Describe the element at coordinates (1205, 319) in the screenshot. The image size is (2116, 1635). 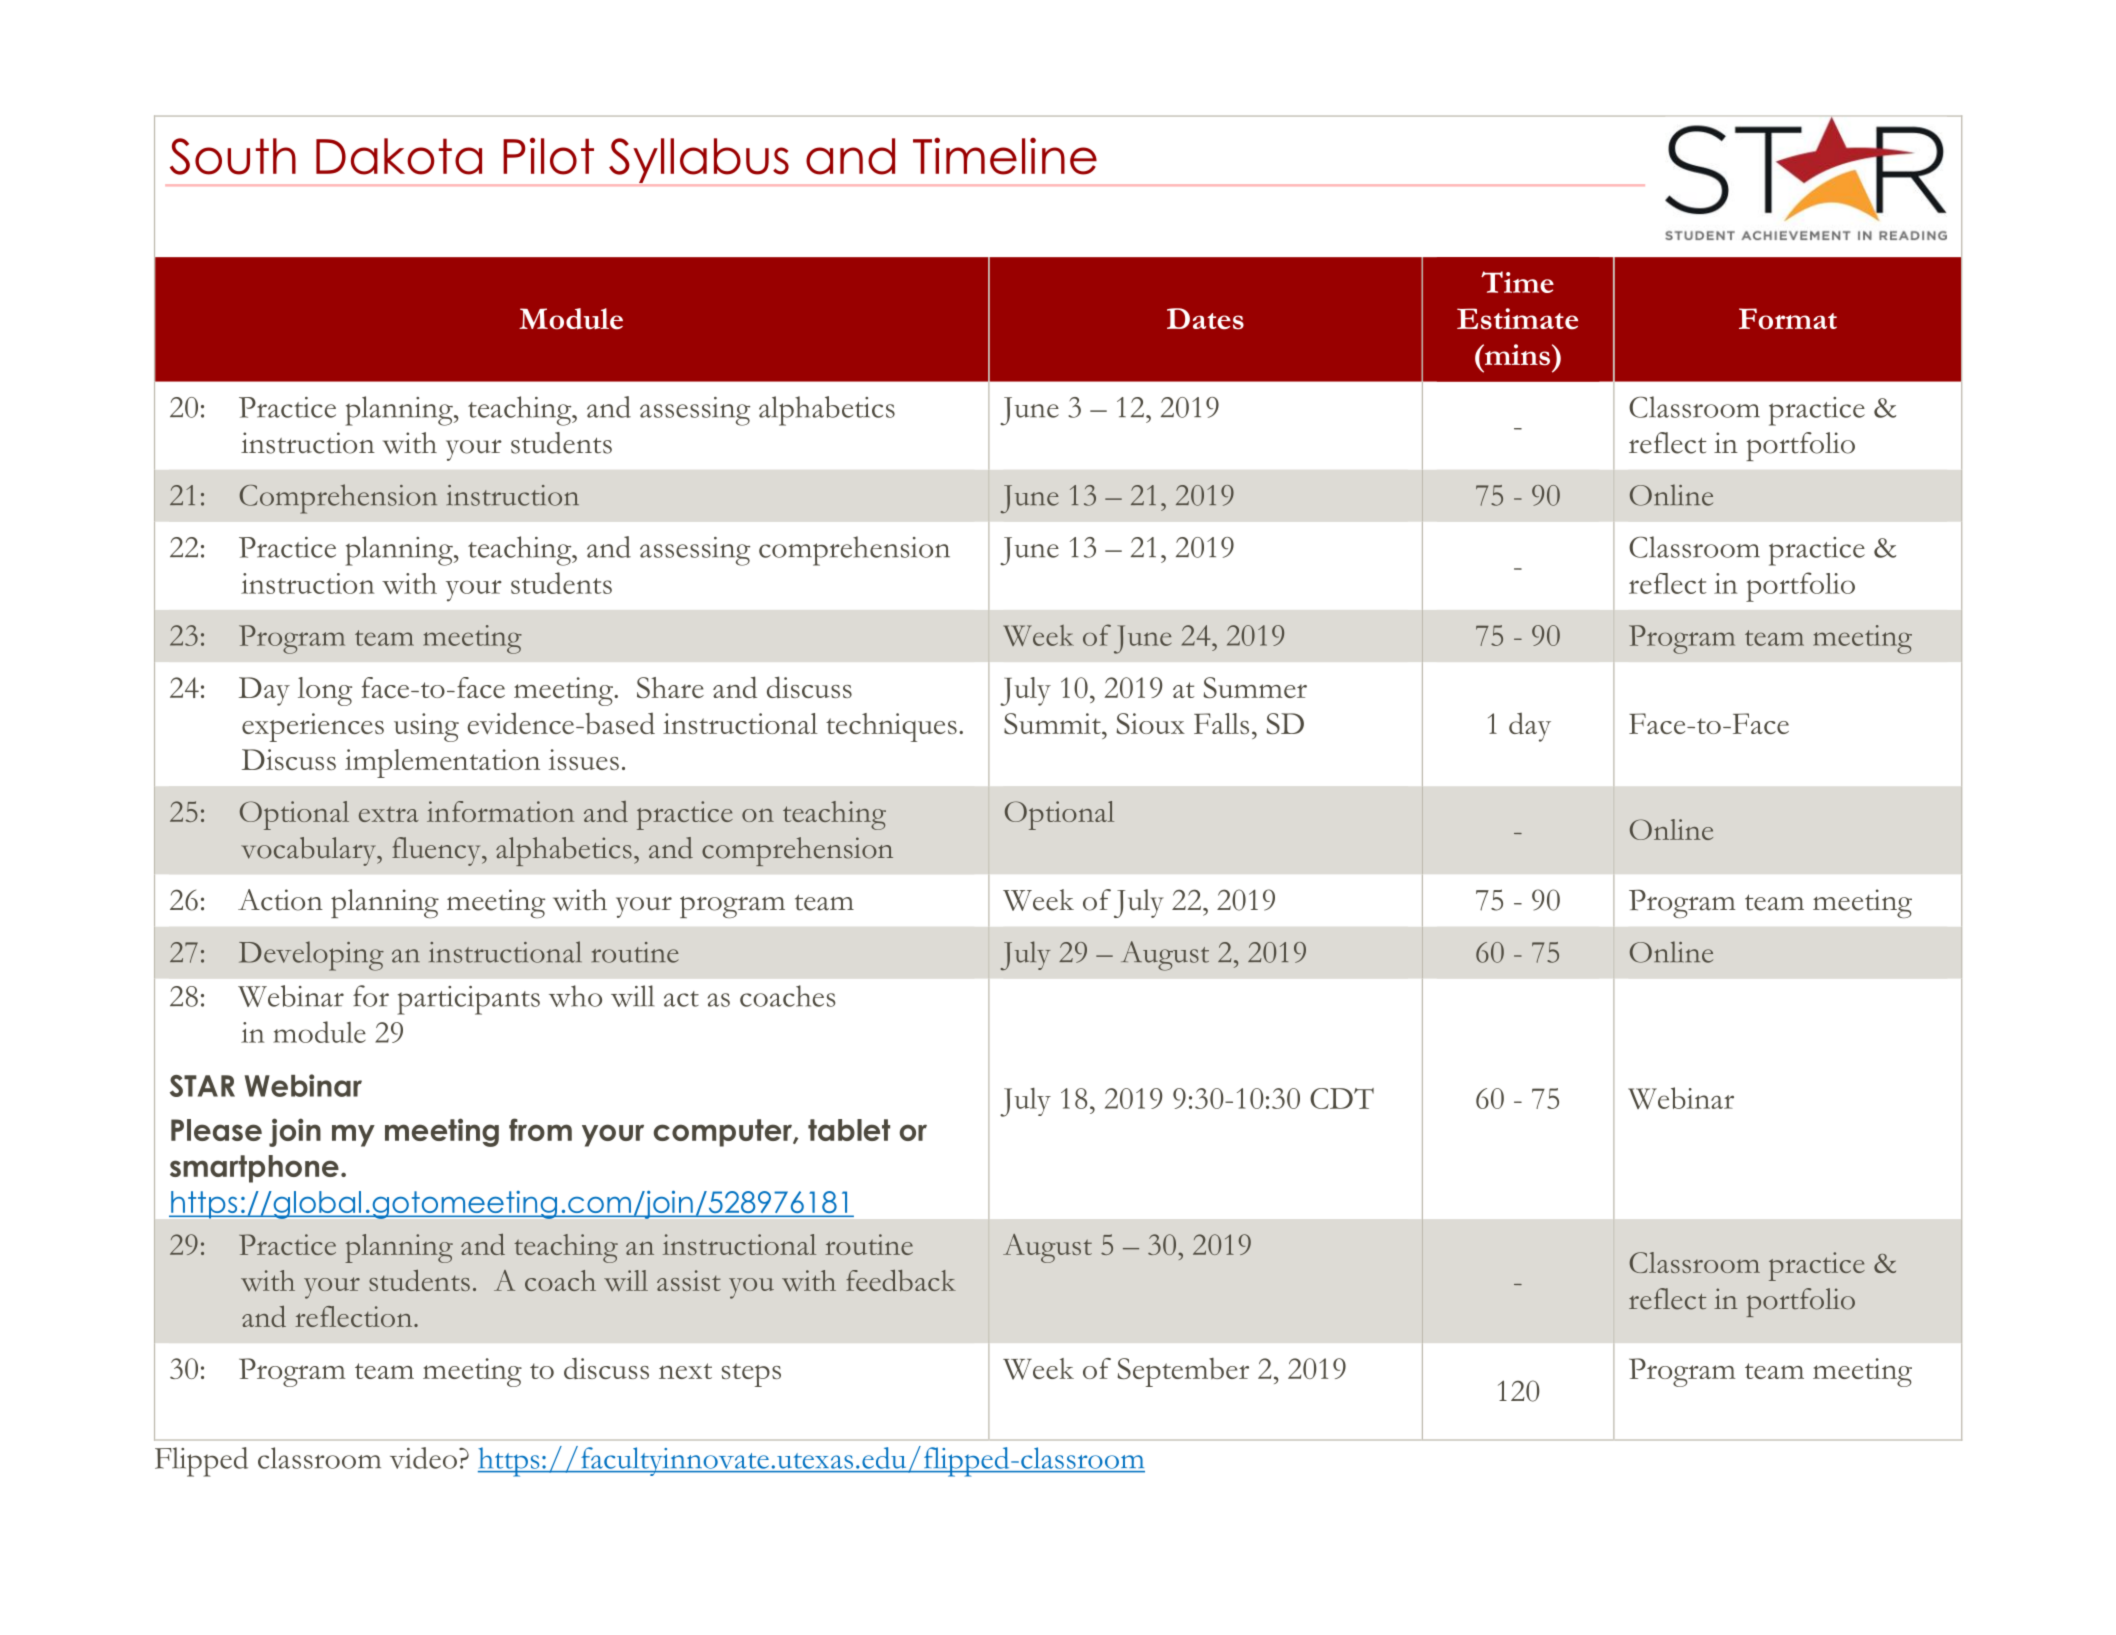
I see `Dates` at that location.
